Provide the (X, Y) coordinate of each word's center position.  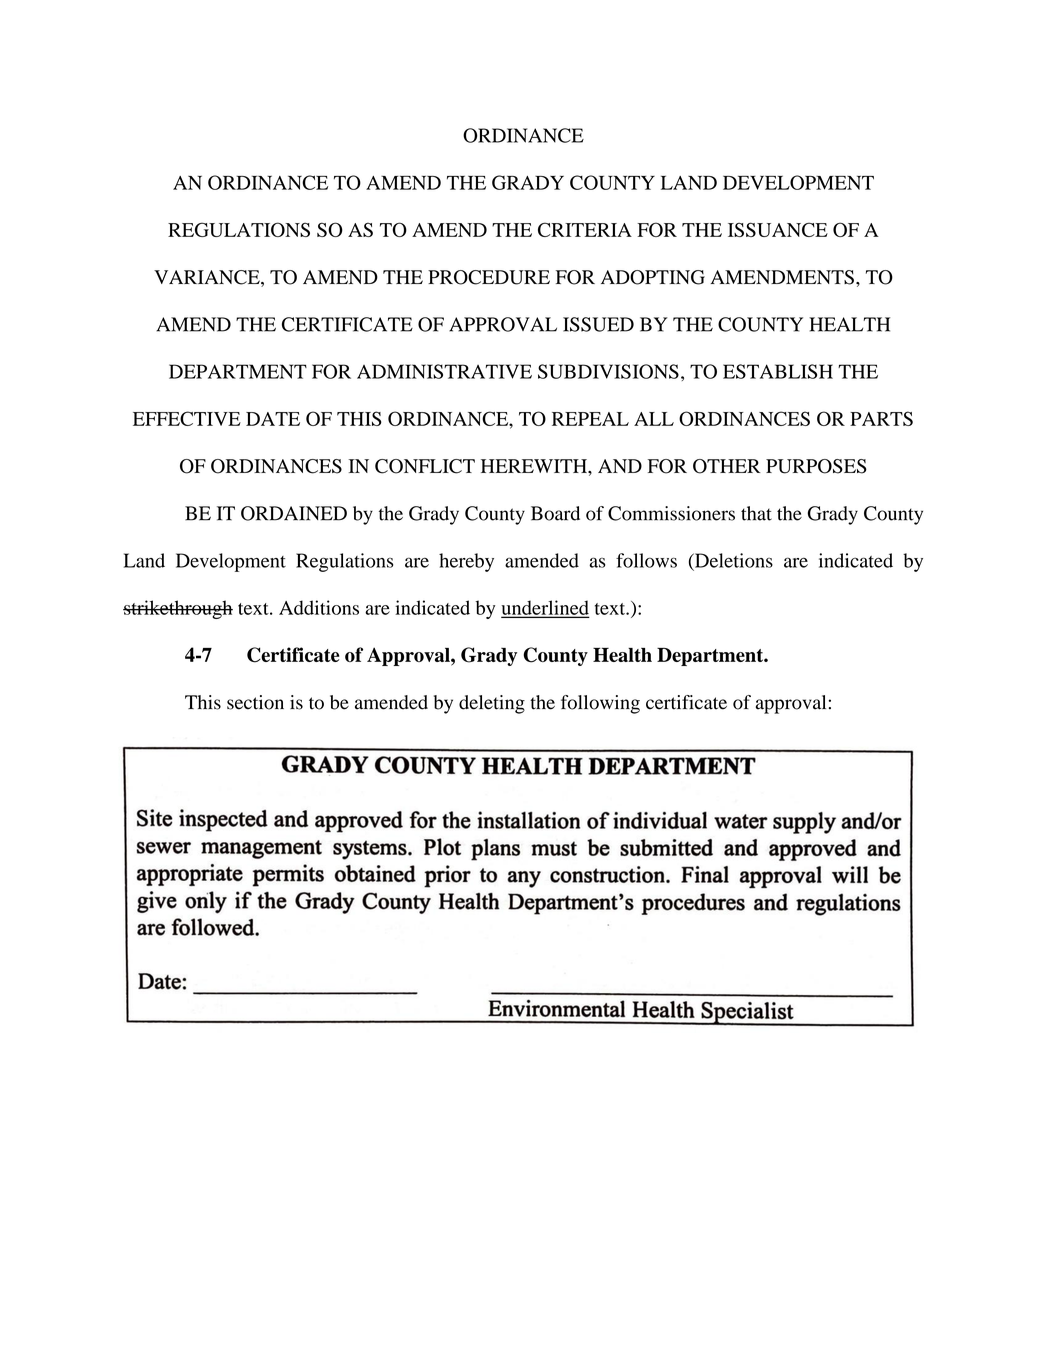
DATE (273, 419)
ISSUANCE (778, 229)
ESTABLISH (778, 371)
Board (555, 513)
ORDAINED (294, 513)
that (756, 513)
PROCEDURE (489, 277)
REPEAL (590, 419)
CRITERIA (585, 229)
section (255, 702)
